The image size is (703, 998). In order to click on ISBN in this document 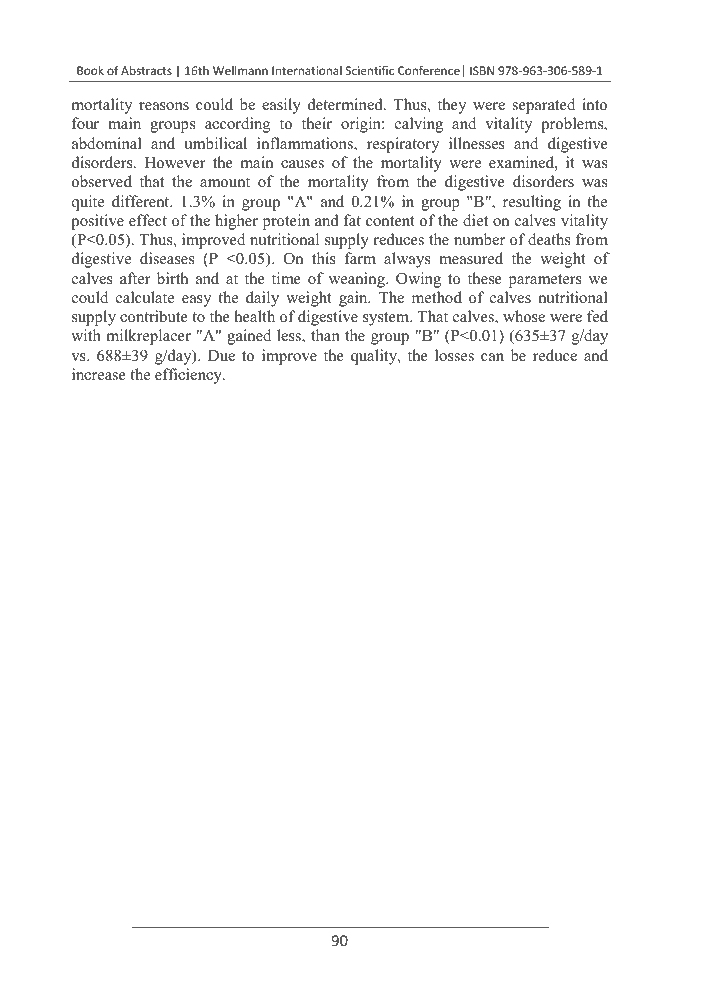, I will do `click(482, 70)`.
